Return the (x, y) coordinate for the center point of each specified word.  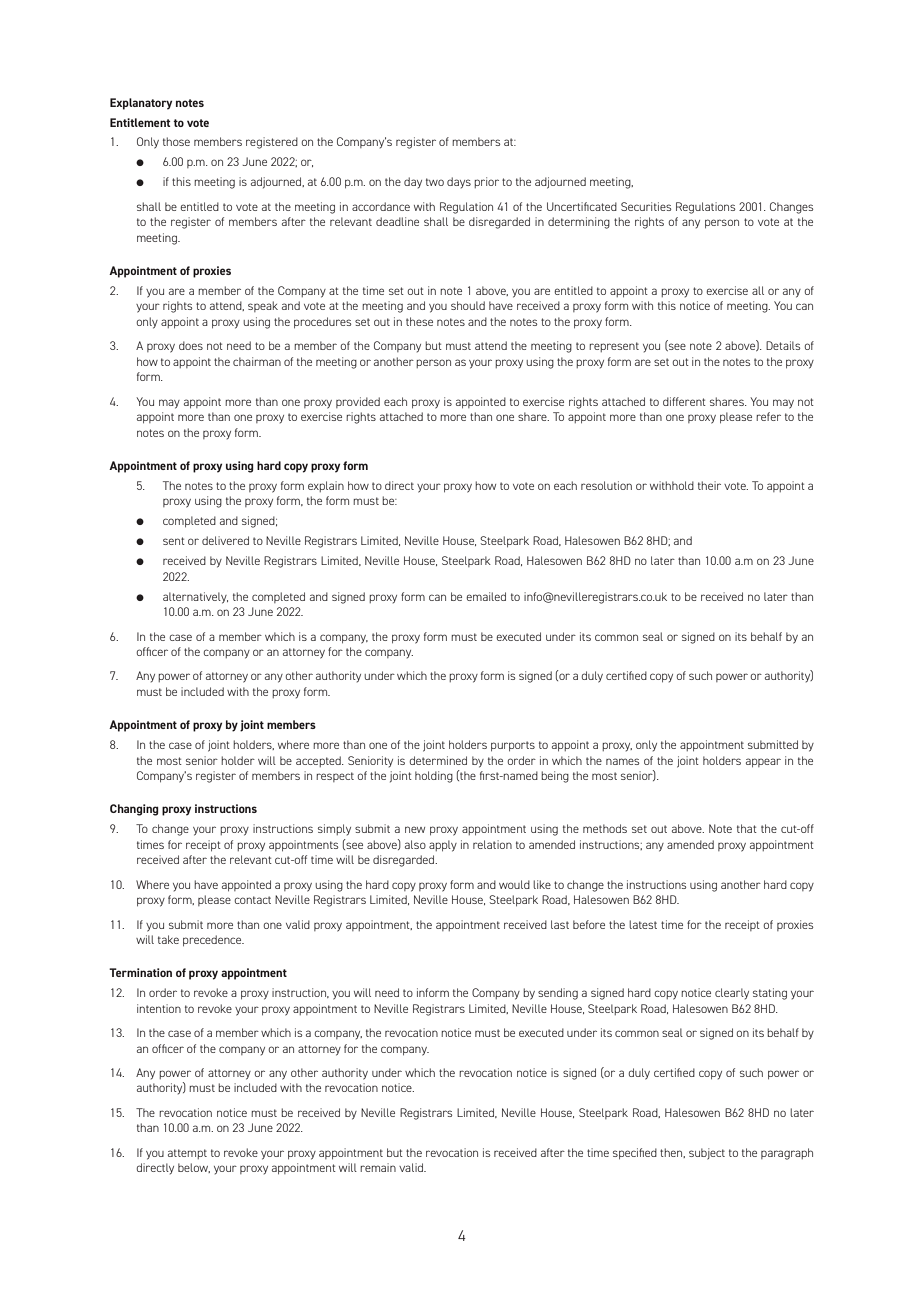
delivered (225, 540)
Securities (646, 206)
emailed (486, 596)
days (459, 183)
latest (643, 924)
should (468, 305)
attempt (187, 1154)
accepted (319, 761)
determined (438, 760)
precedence (213, 941)
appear (763, 763)
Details (783, 345)
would (514, 884)
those (176, 141)
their (709, 485)
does (191, 345)
